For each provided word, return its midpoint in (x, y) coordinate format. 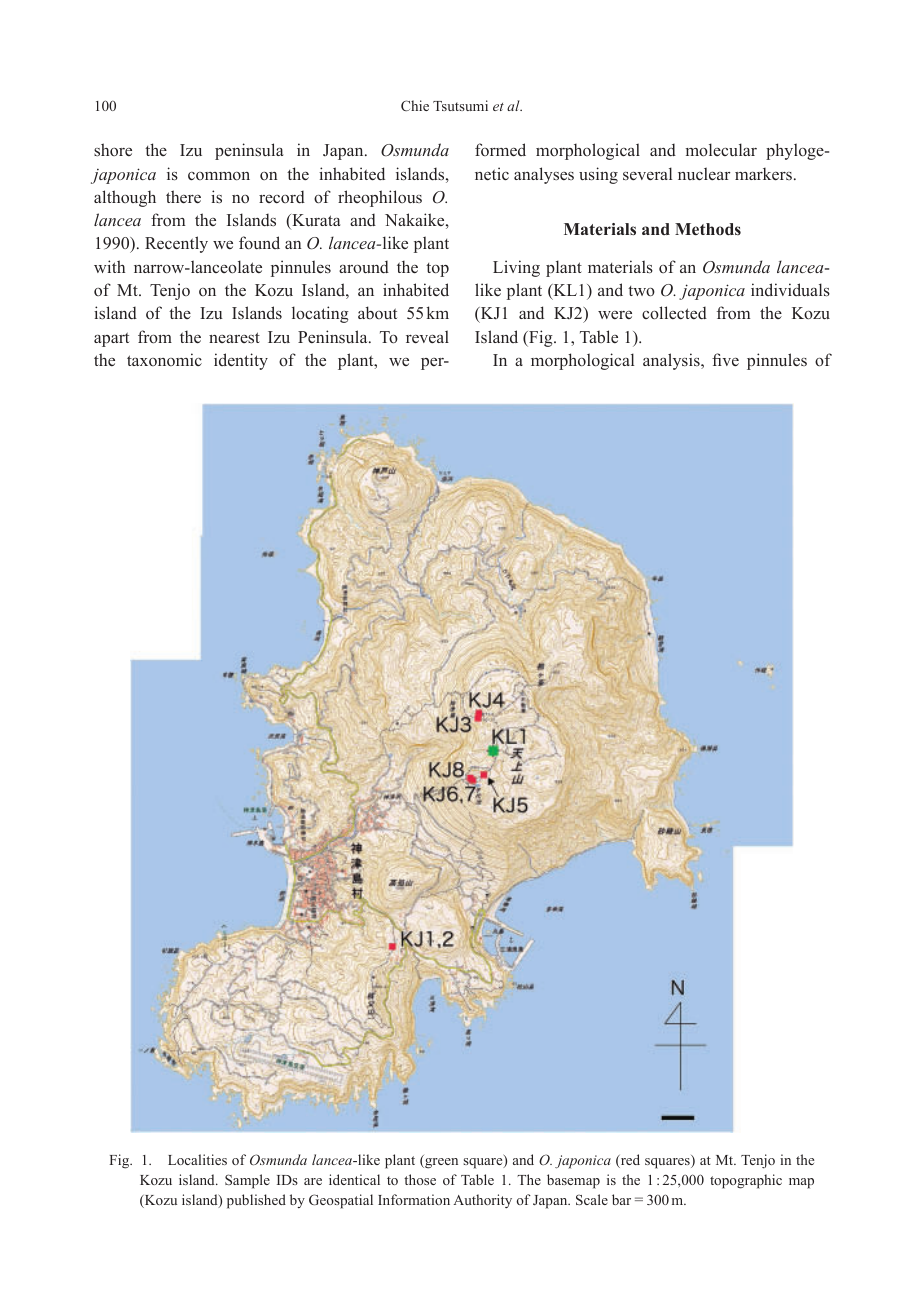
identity (241, 361)
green (440, 1163)
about (377, 312)
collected (674, 313)
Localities (197, 1159)
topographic (746, 1181)
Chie (415, 105)
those (420, 1179)
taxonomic (164, 359)
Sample (247, 1181)
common (219, 176)
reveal (427, 336)
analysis (672, 361)
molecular (721, 149)
